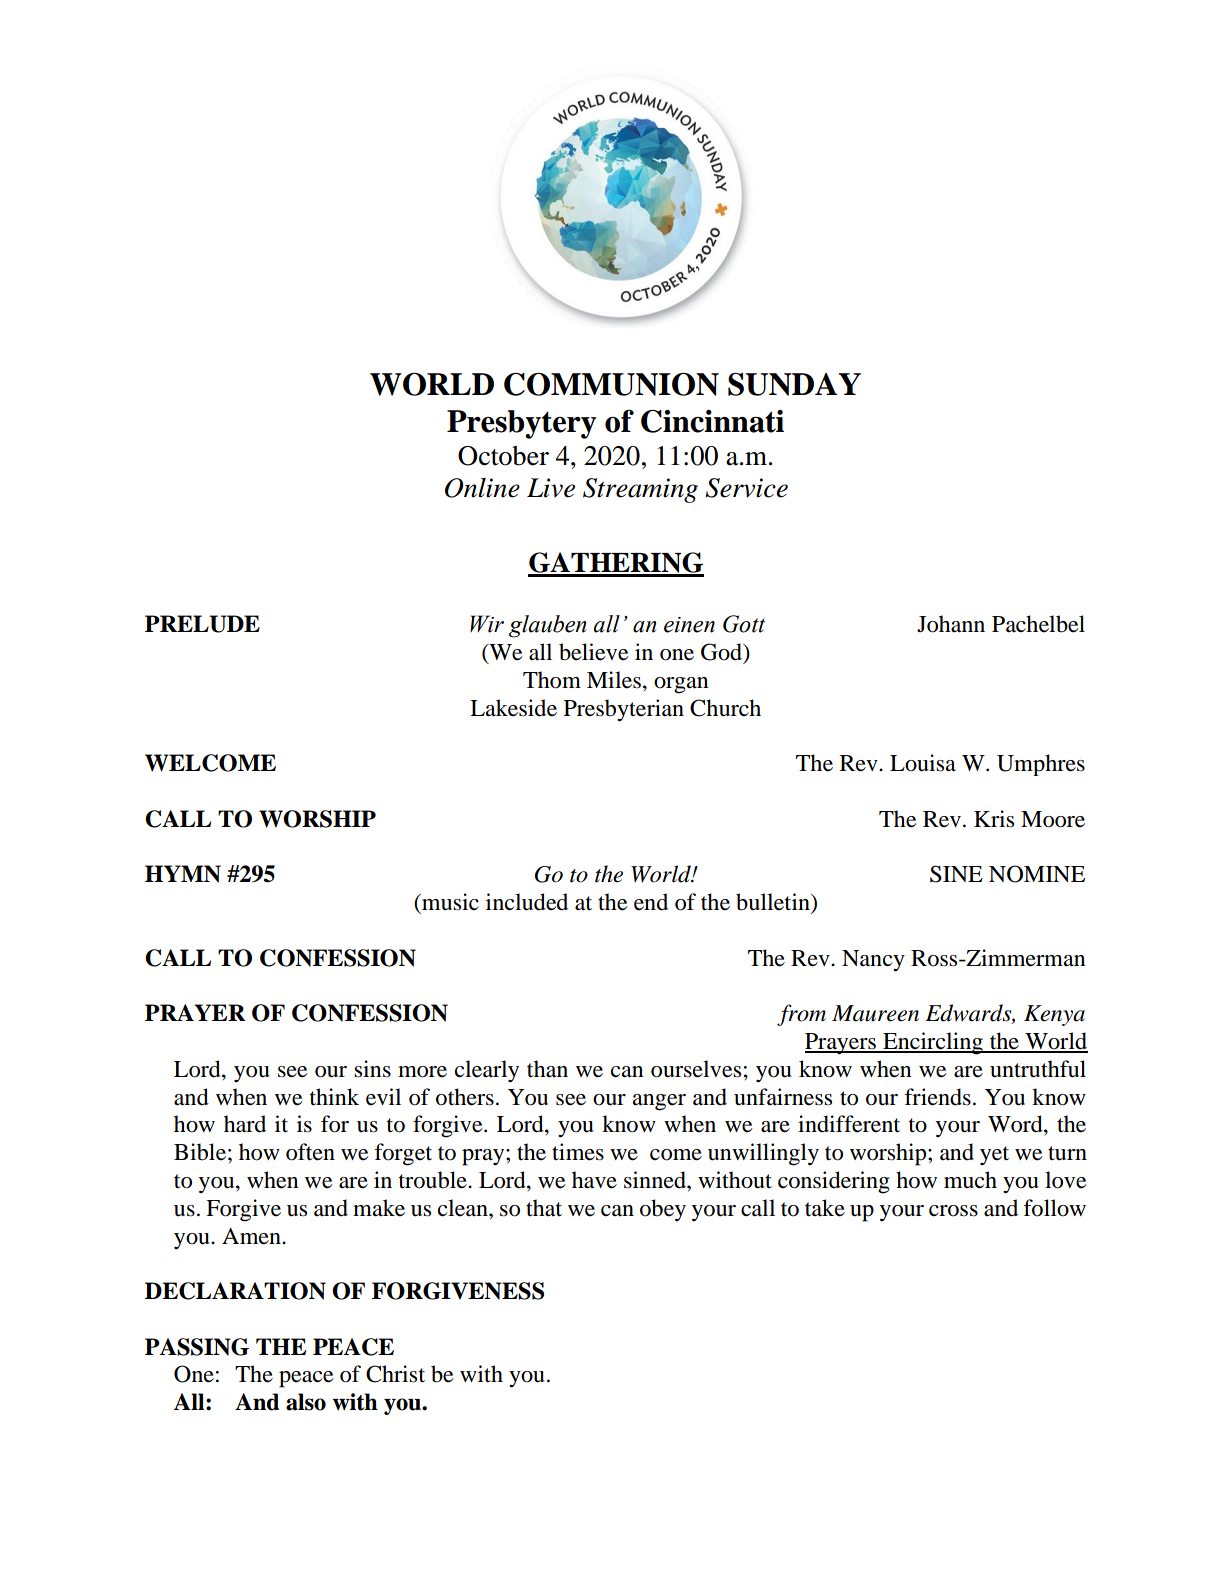  I want to click on Christ, so click(395, 1374).
